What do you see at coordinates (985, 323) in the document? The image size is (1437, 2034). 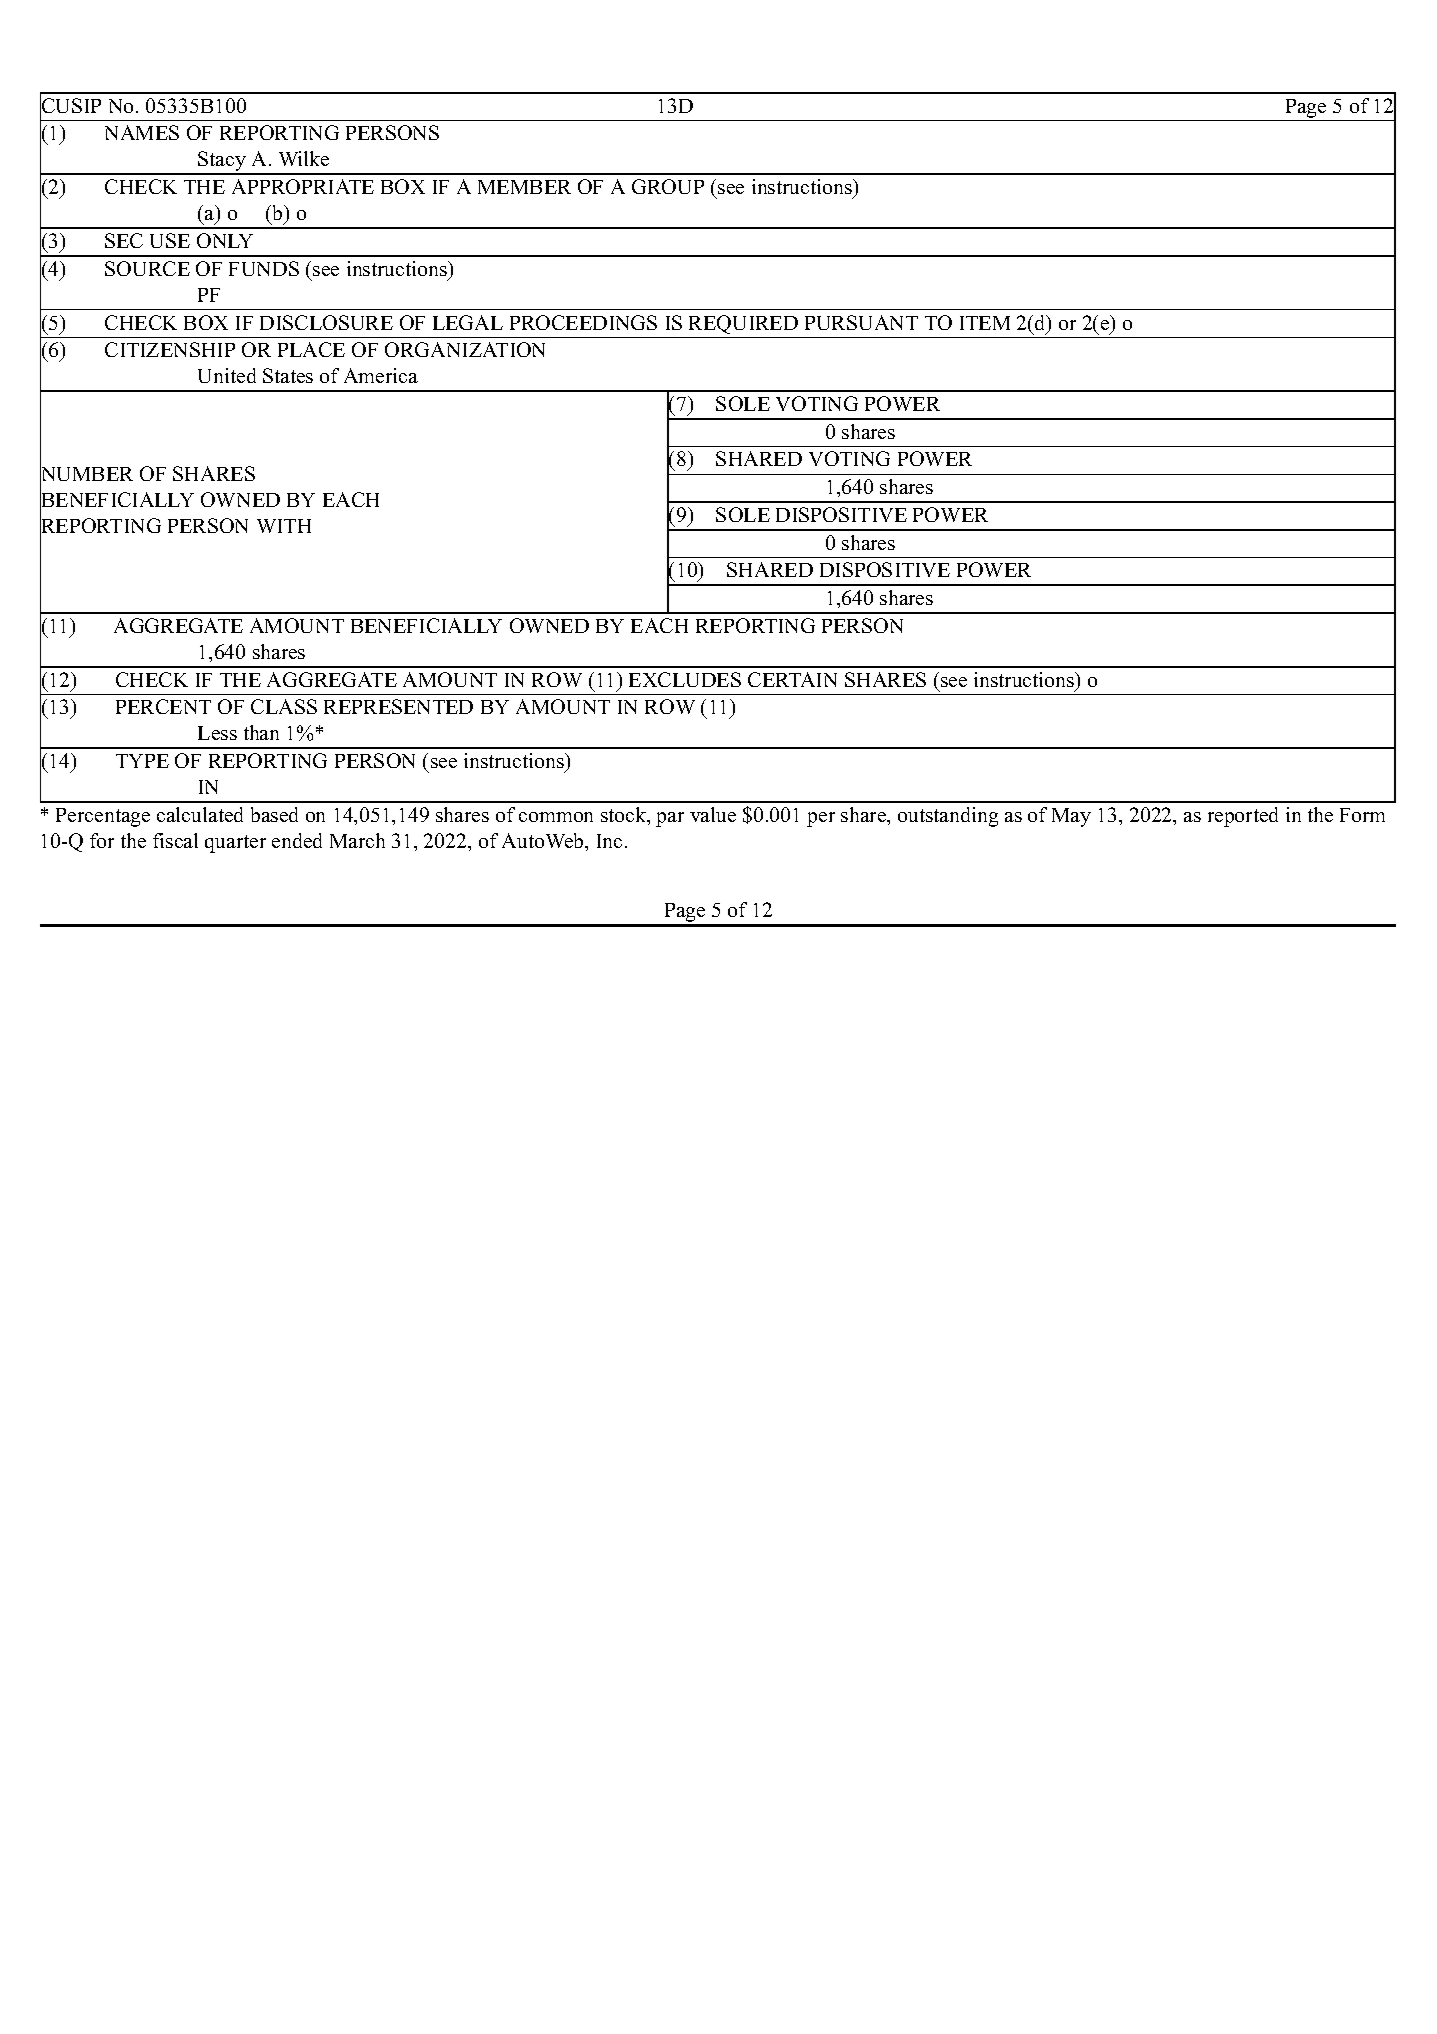 I see `ITEM` at bounding box center [985, 323].
